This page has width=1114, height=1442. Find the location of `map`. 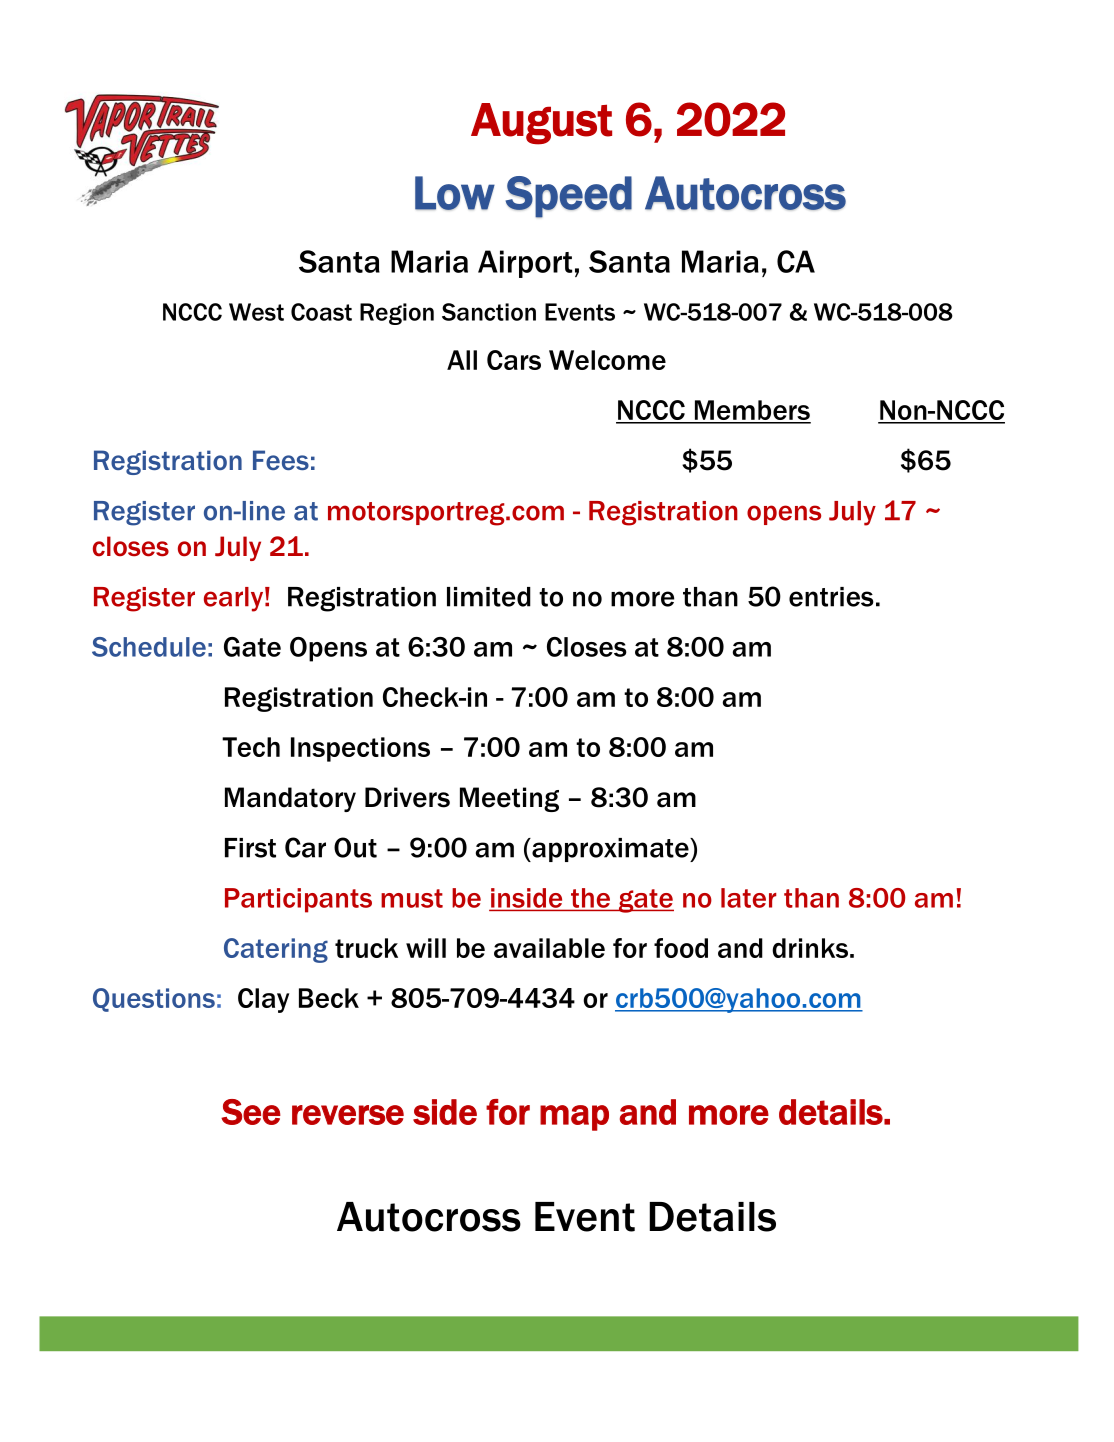

map is located at coordinates (574, 1118).
